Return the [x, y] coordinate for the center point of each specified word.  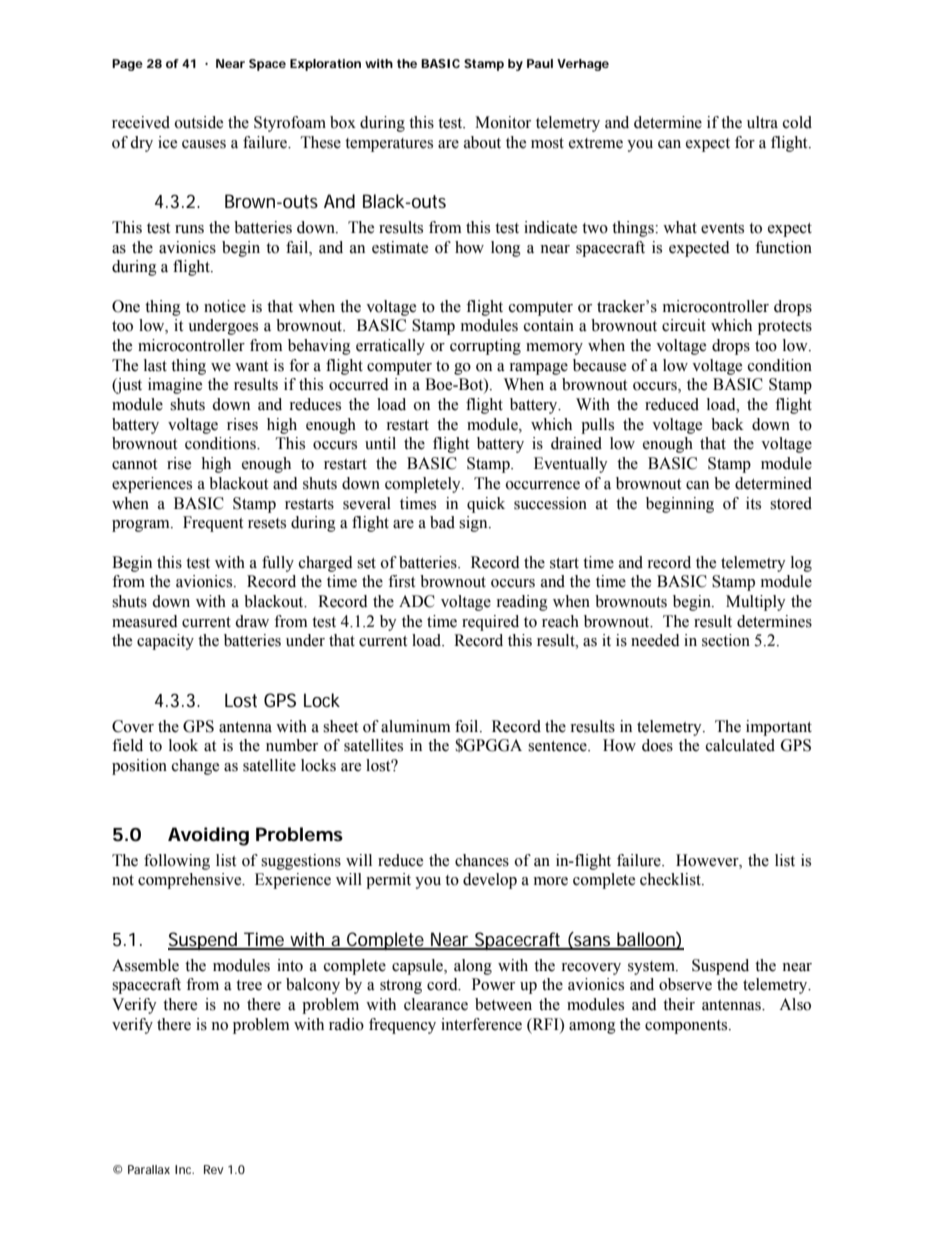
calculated [740, 745]
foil [468, 726]
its [753, 503]
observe [685, 984]
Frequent [213, 524]
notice [225, 306]
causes [204, 144]
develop [490, 881]
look [183, 745]
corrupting [485, 347]
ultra [762, 122]
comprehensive [191, 881]
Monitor [503, 122]
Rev [213, 1169]
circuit [684, 325]
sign [474, 524]
